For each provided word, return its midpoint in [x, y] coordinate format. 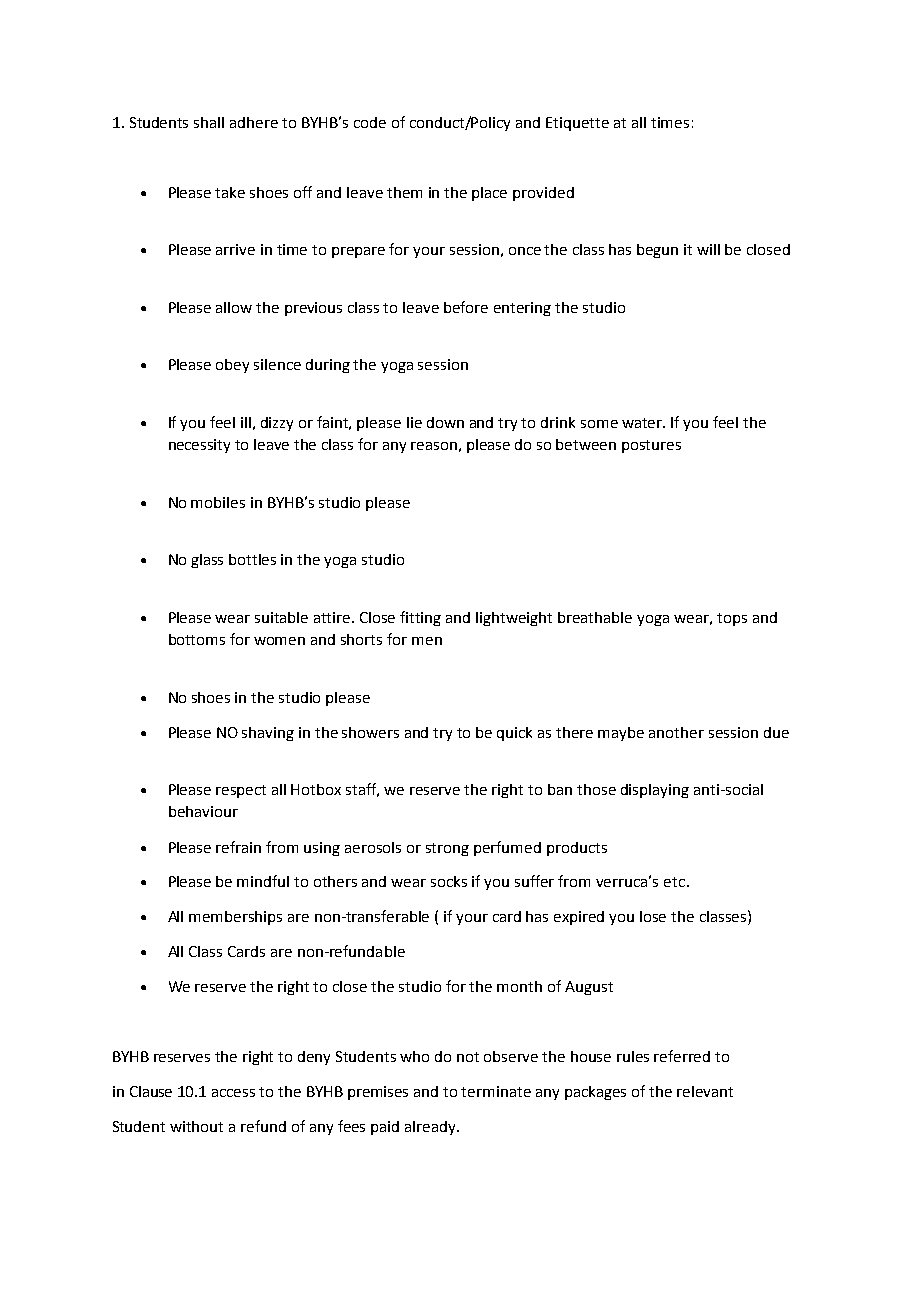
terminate [496, 1091]
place [489, 194]
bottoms [197, 639]
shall [209, 122]
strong [447, 849]
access [233, 1093]
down [445, 422]
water [643, 423]
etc [674, 882]
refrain [238, 847]
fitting [420, 618]
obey [232, 366]
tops [732, 619]
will [708, 249]
